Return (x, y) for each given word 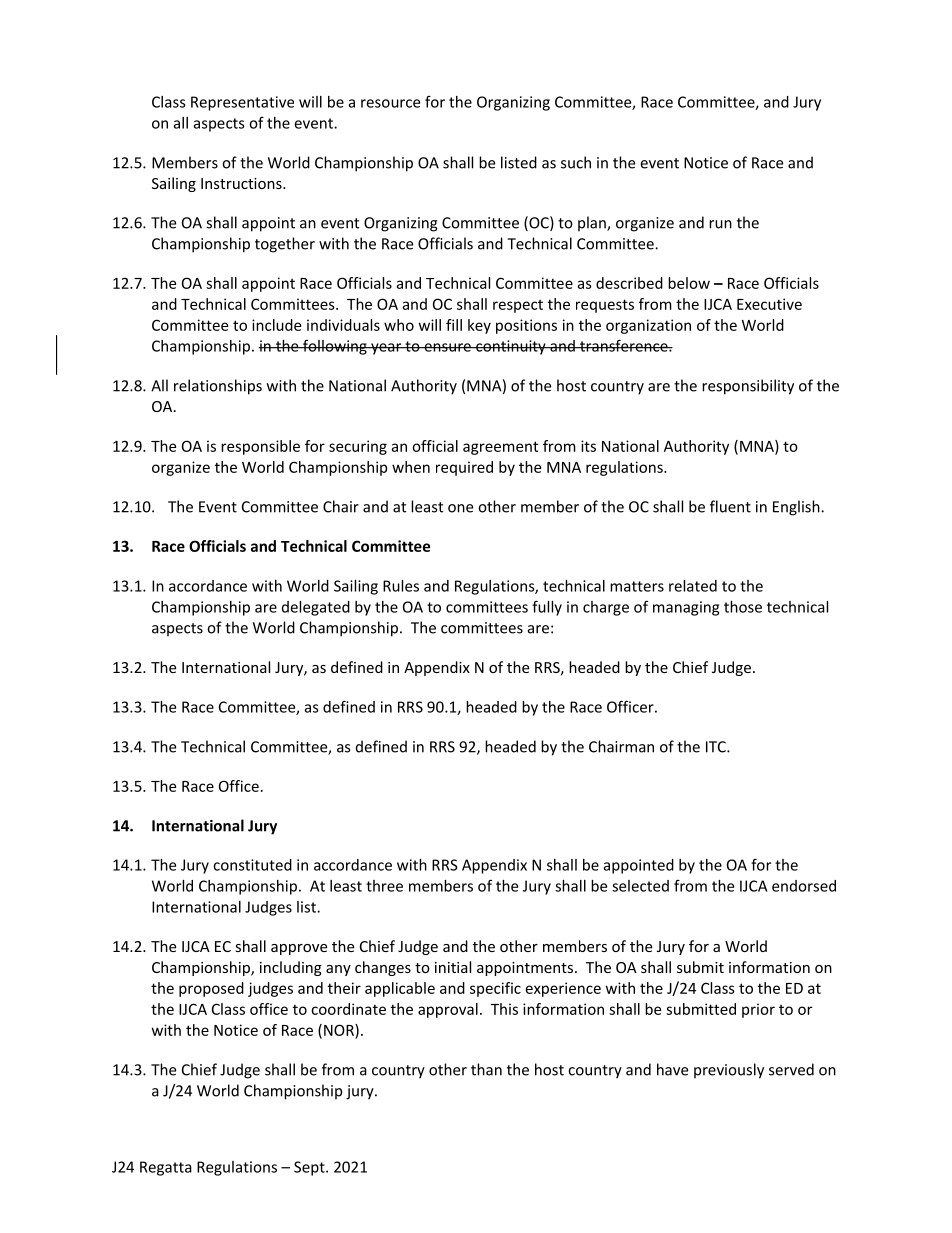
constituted (252, 865)
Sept (310, 1168)
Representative (242, 103)
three (384, 886)
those (743, 607)
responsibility (748, 387)
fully (547, 608)
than (486, 1069)
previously (729, 1071)
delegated (316, 608)
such (576, 162)
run (720, 224)
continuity (511, 347)
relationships (218, 387)
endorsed (804, 886)
